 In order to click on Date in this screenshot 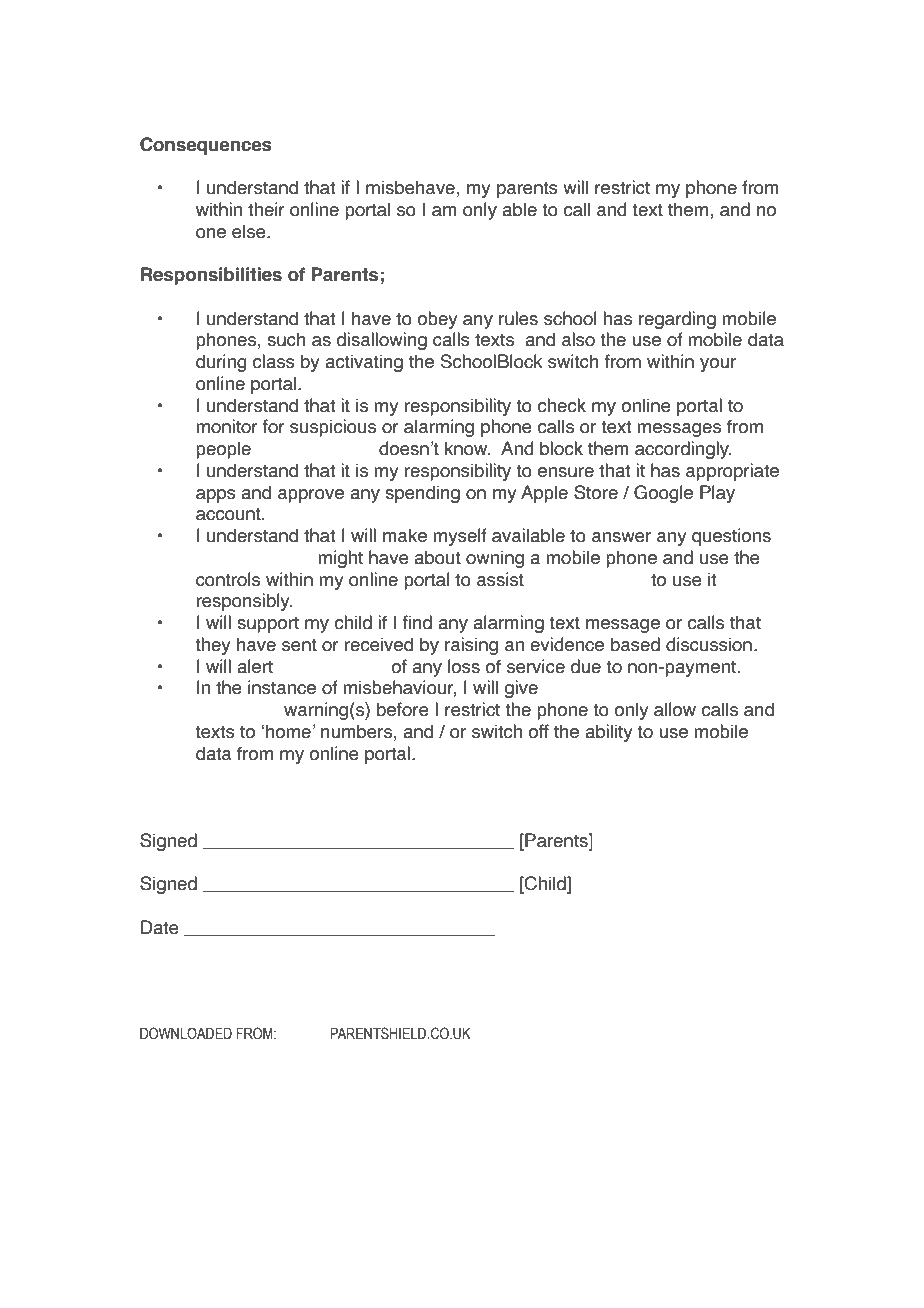, I will do `click(160, 927)`.
